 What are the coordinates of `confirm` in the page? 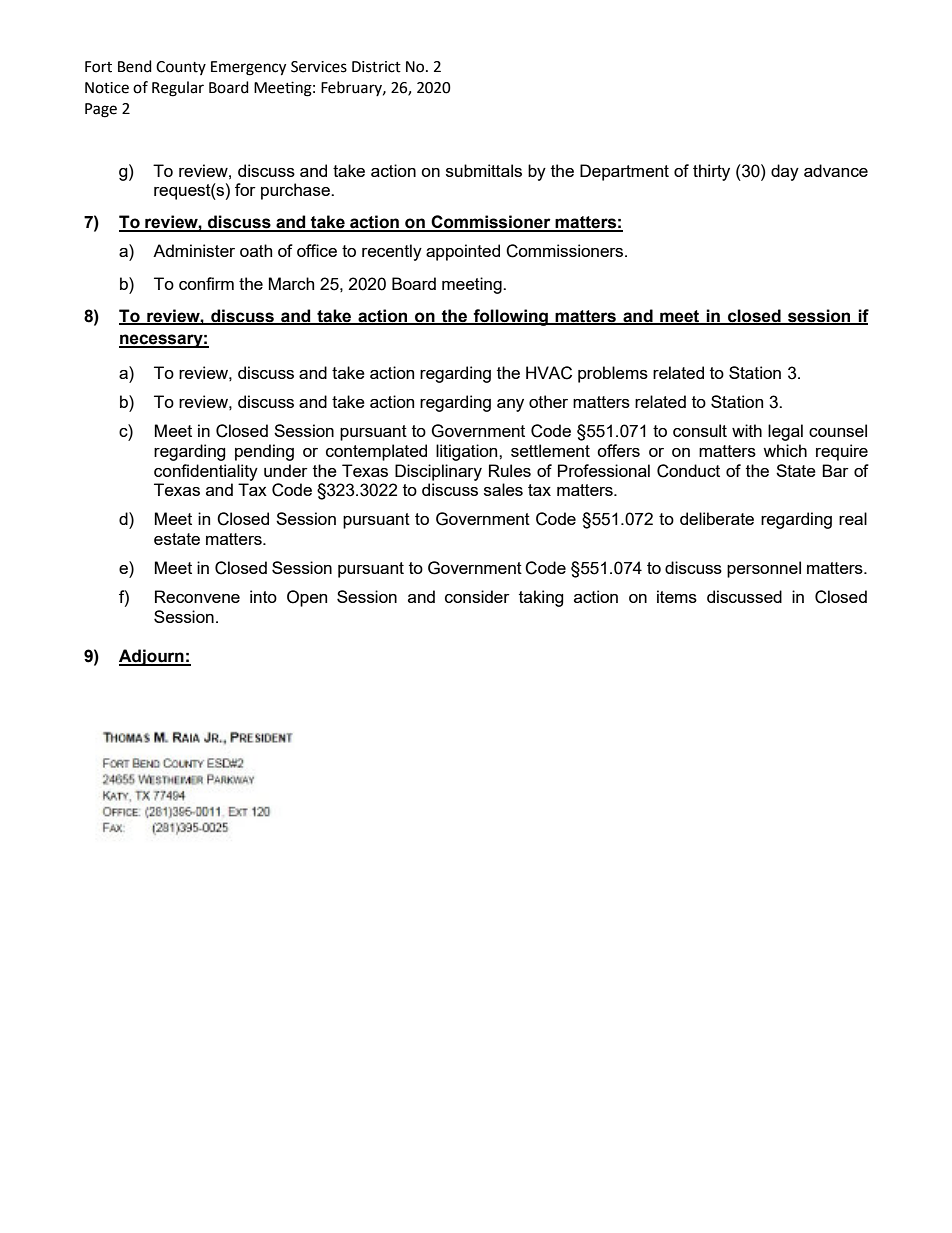 It's located at (206, 283).
